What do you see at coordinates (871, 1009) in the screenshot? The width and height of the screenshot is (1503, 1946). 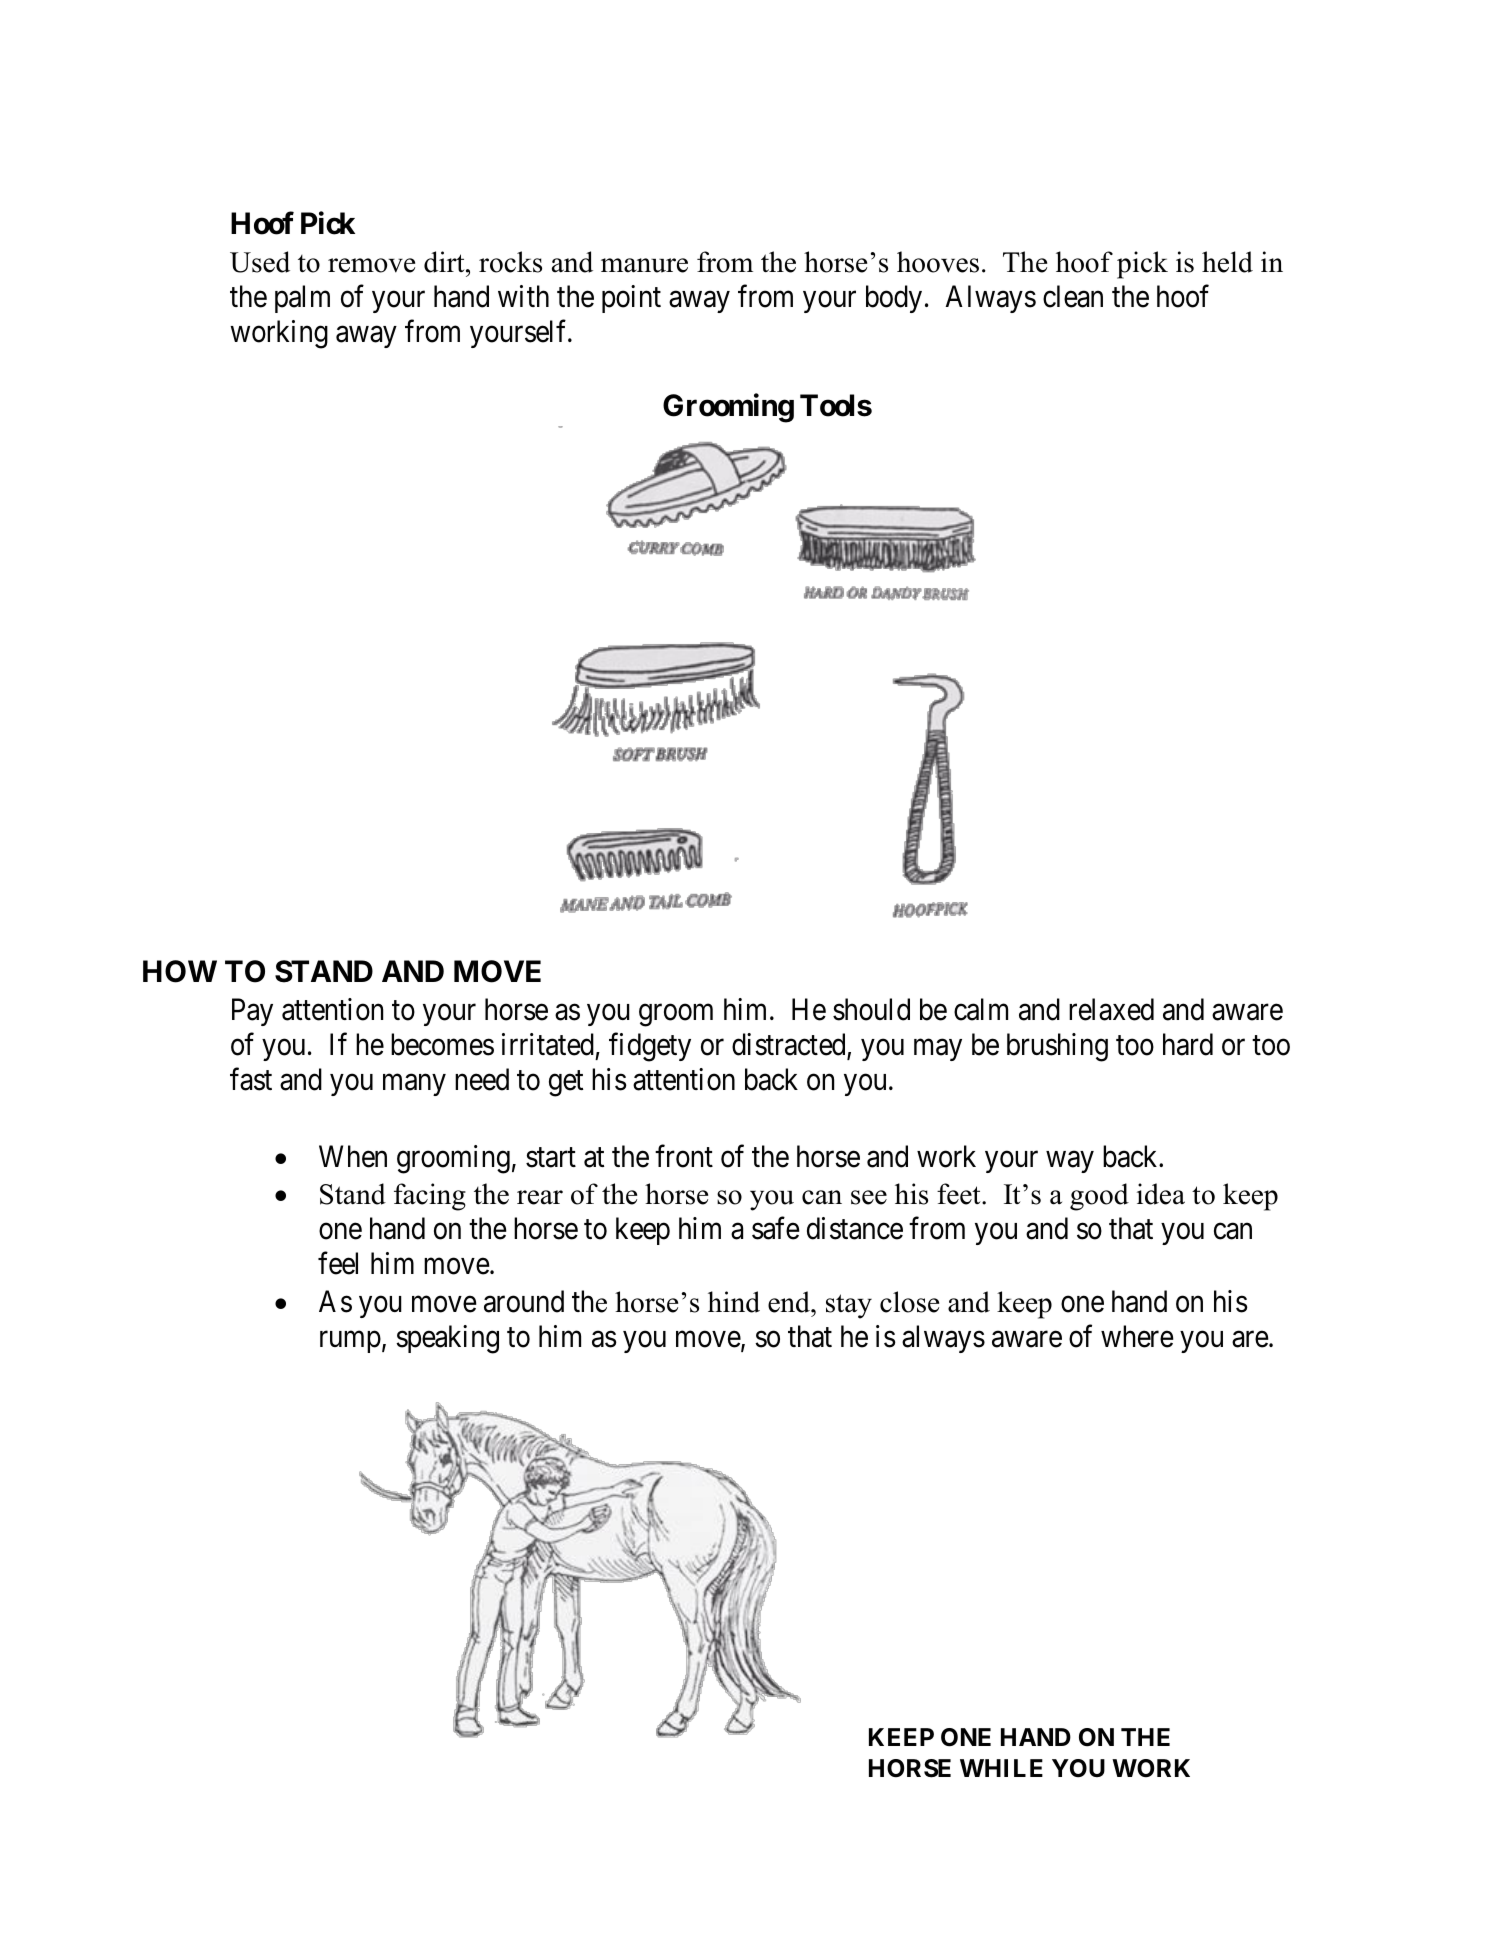 I see `should` at bounding box center [871, 1009].
